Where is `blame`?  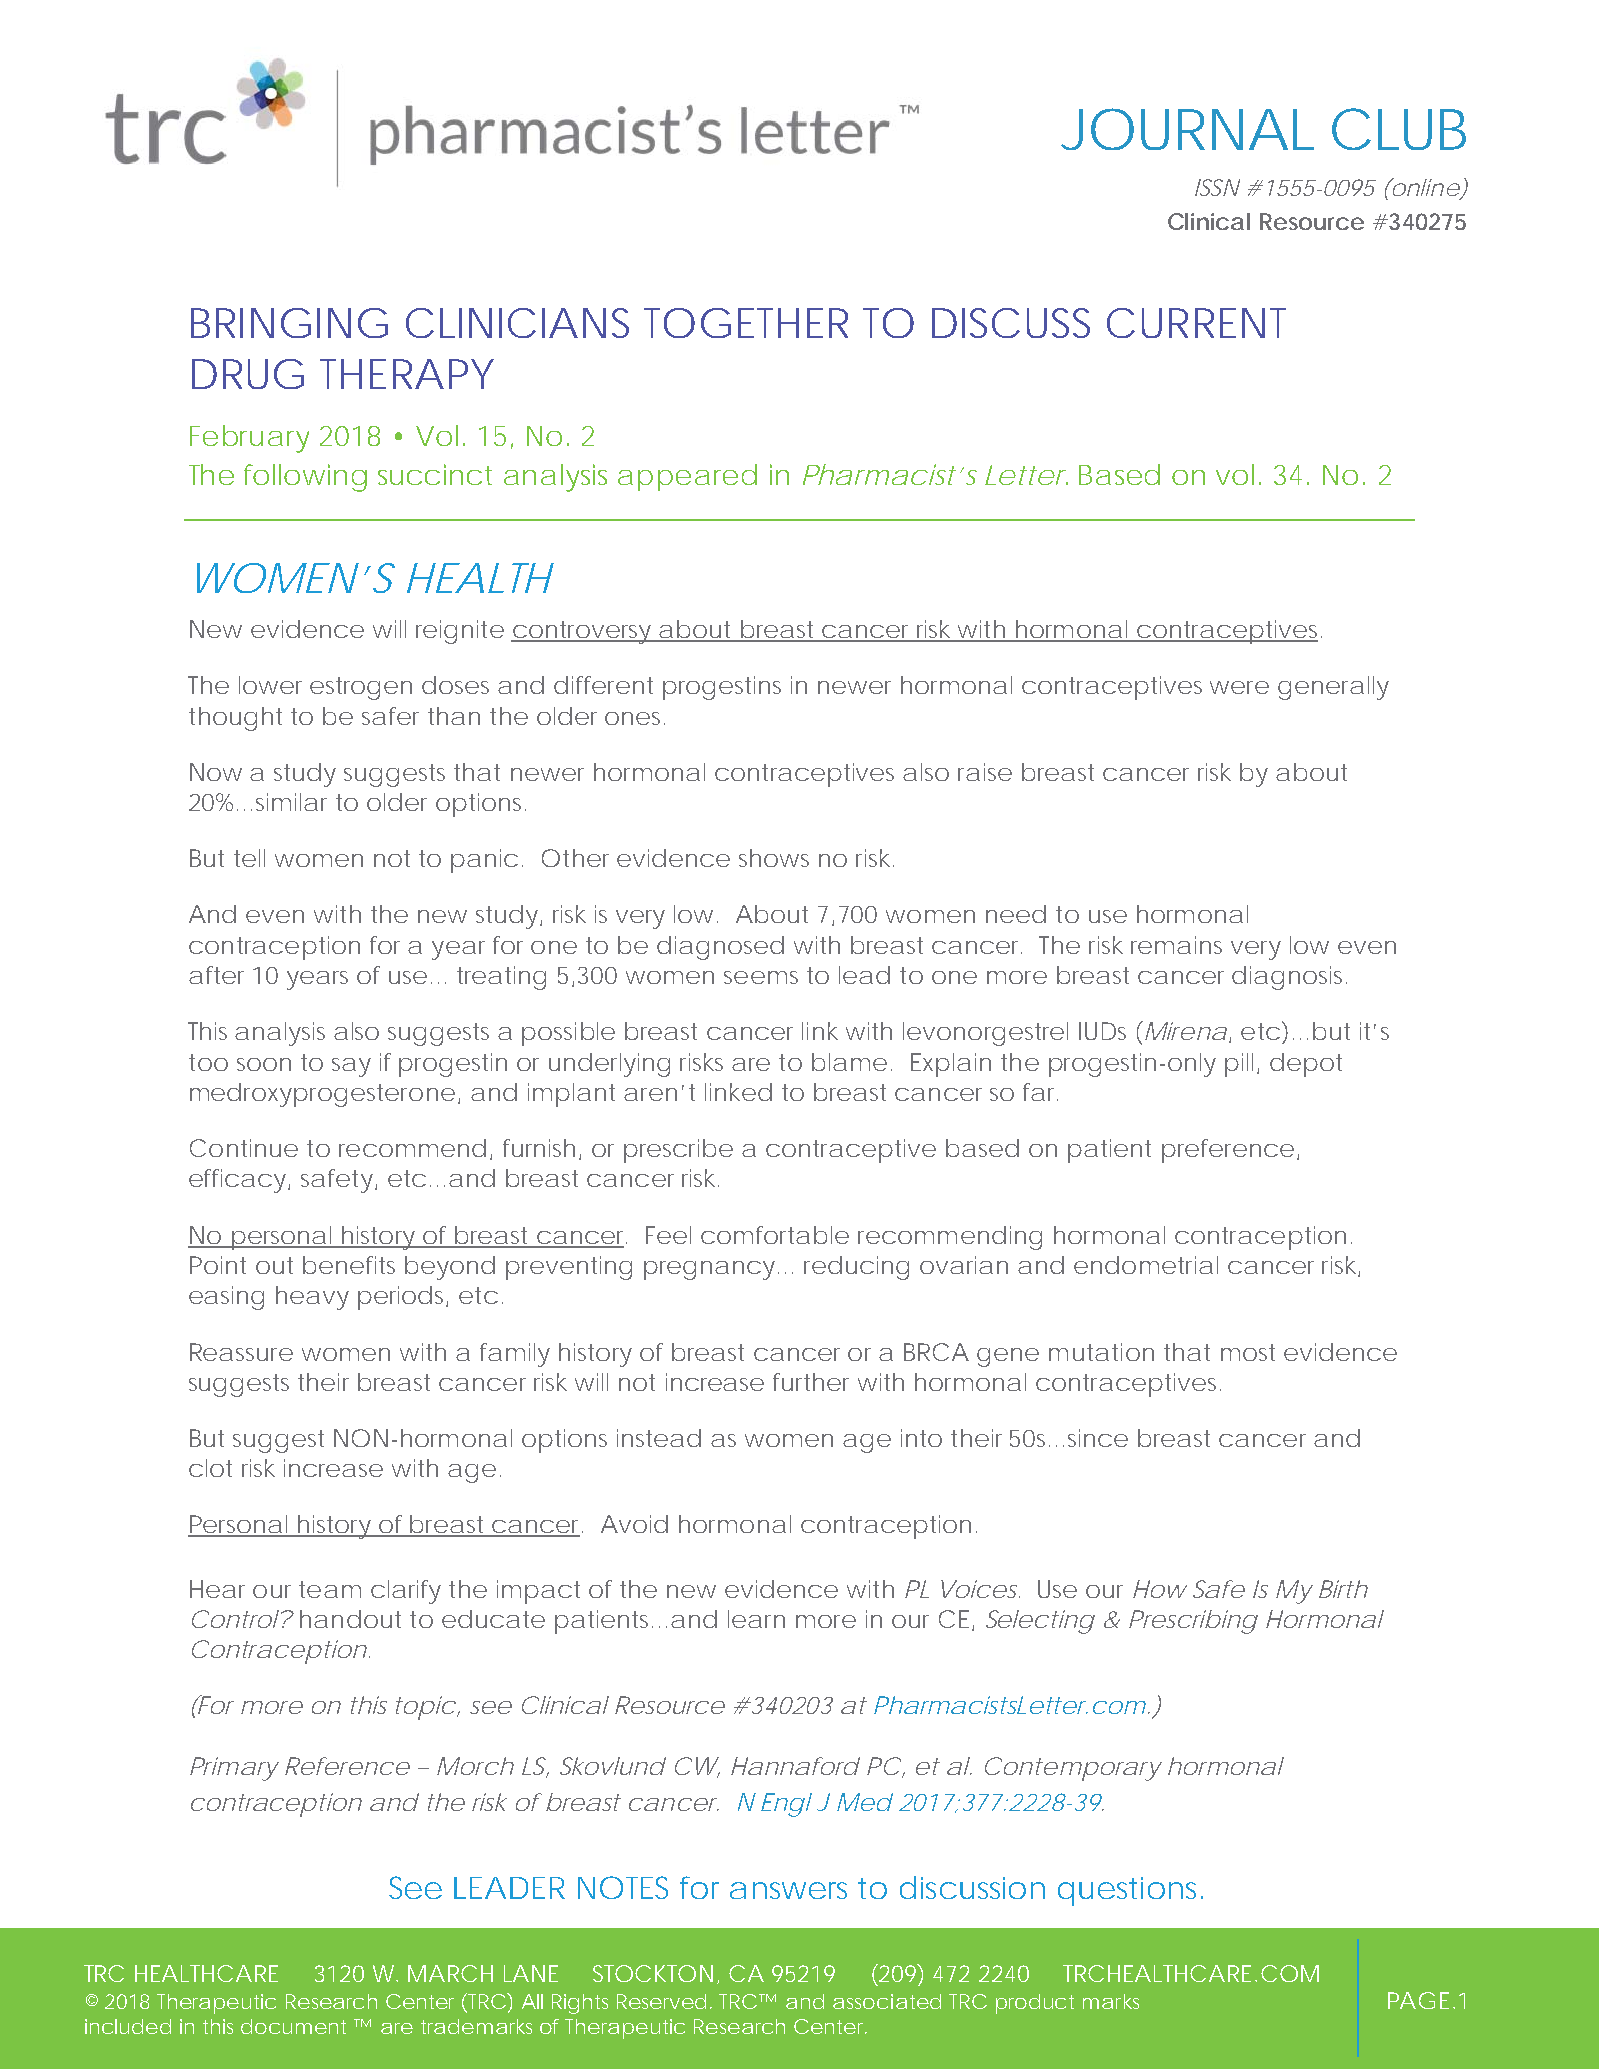 blame is located at coordinates (849, 1062).
